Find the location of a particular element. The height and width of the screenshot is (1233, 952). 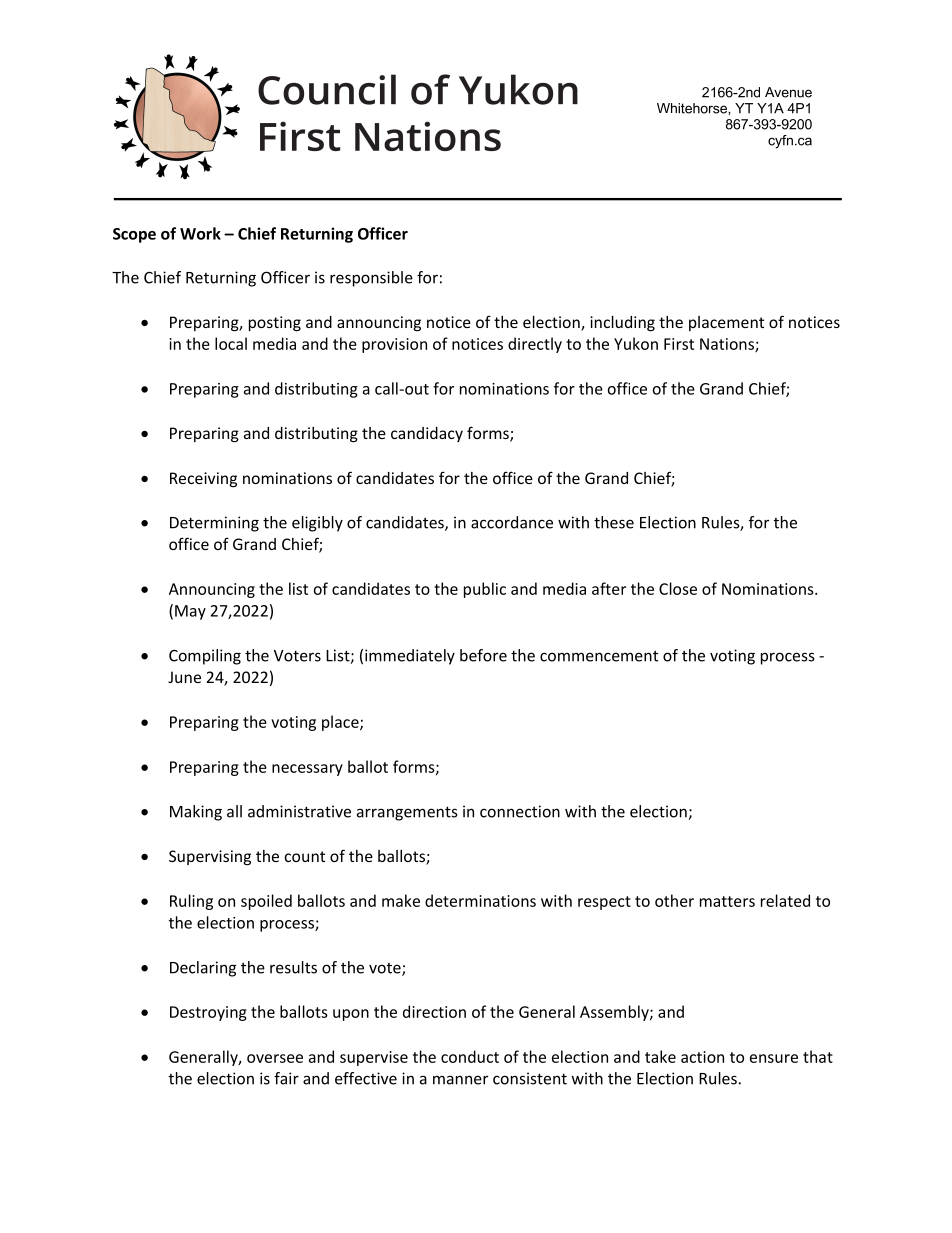

Destroying is located at coordinates (208, 1013).
